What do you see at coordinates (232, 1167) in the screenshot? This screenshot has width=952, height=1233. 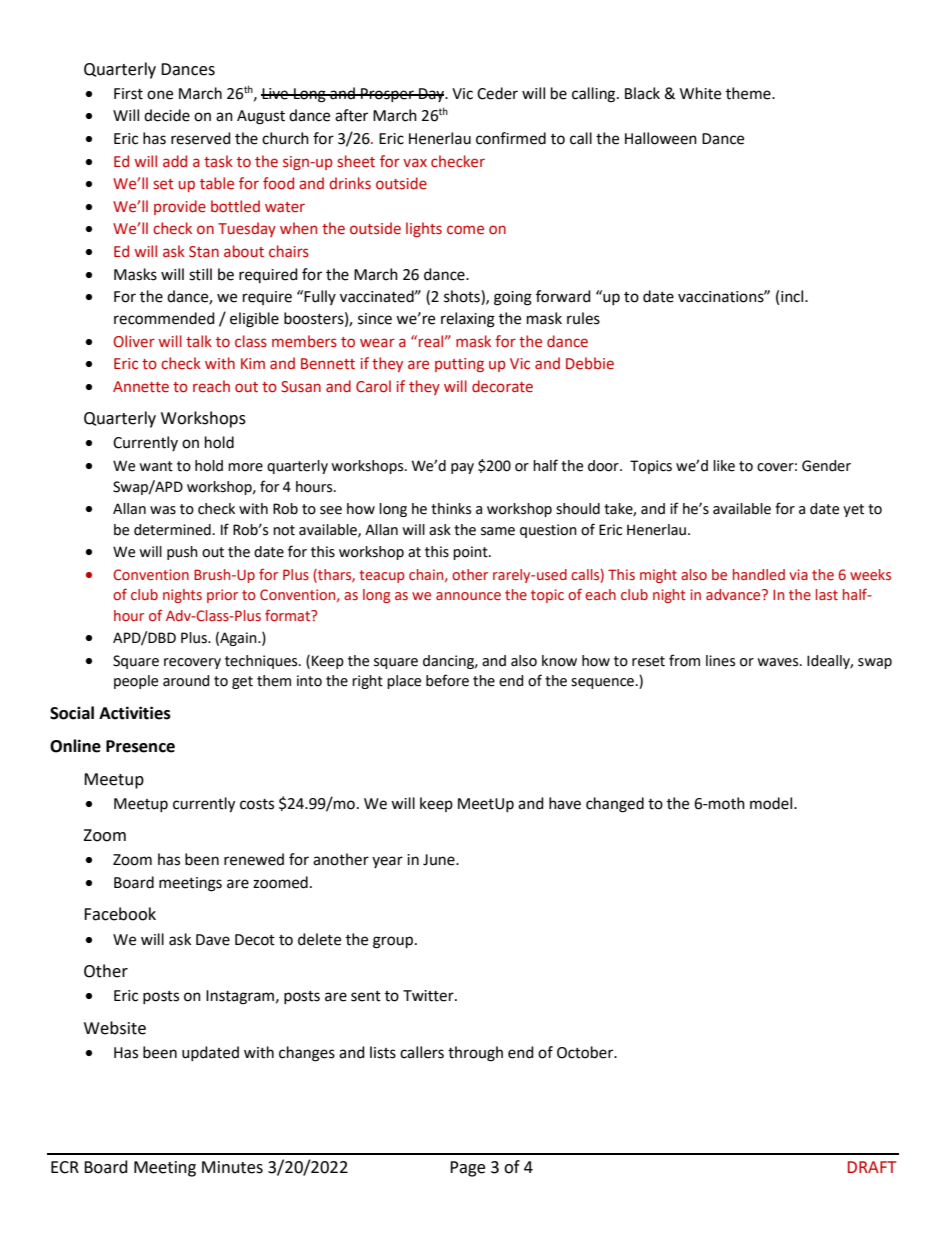 I see `Minutes` at bounding box center [232, 1167].
